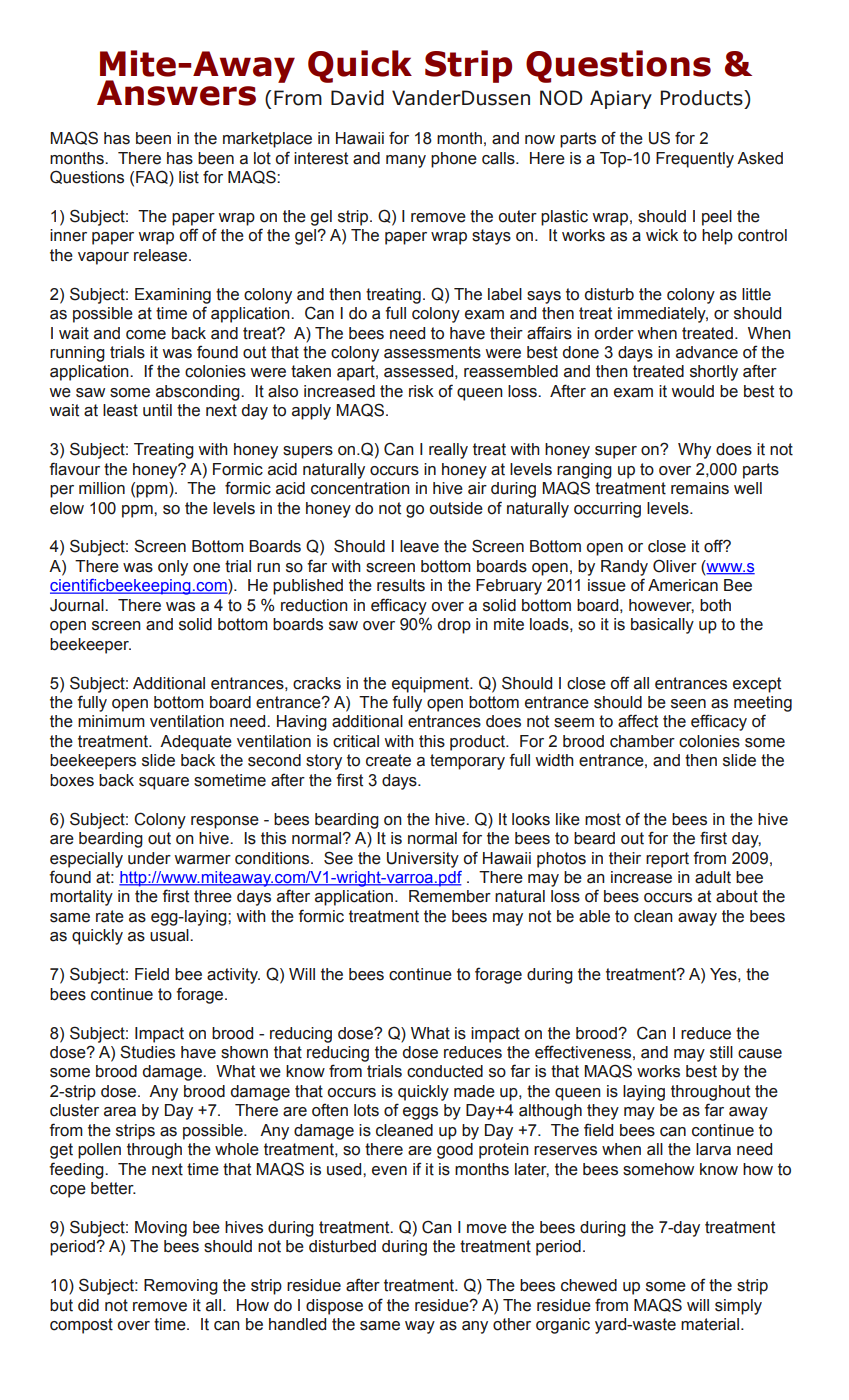 The image size is (849, 1400). I want to click on Answers, so click(176, 93).
